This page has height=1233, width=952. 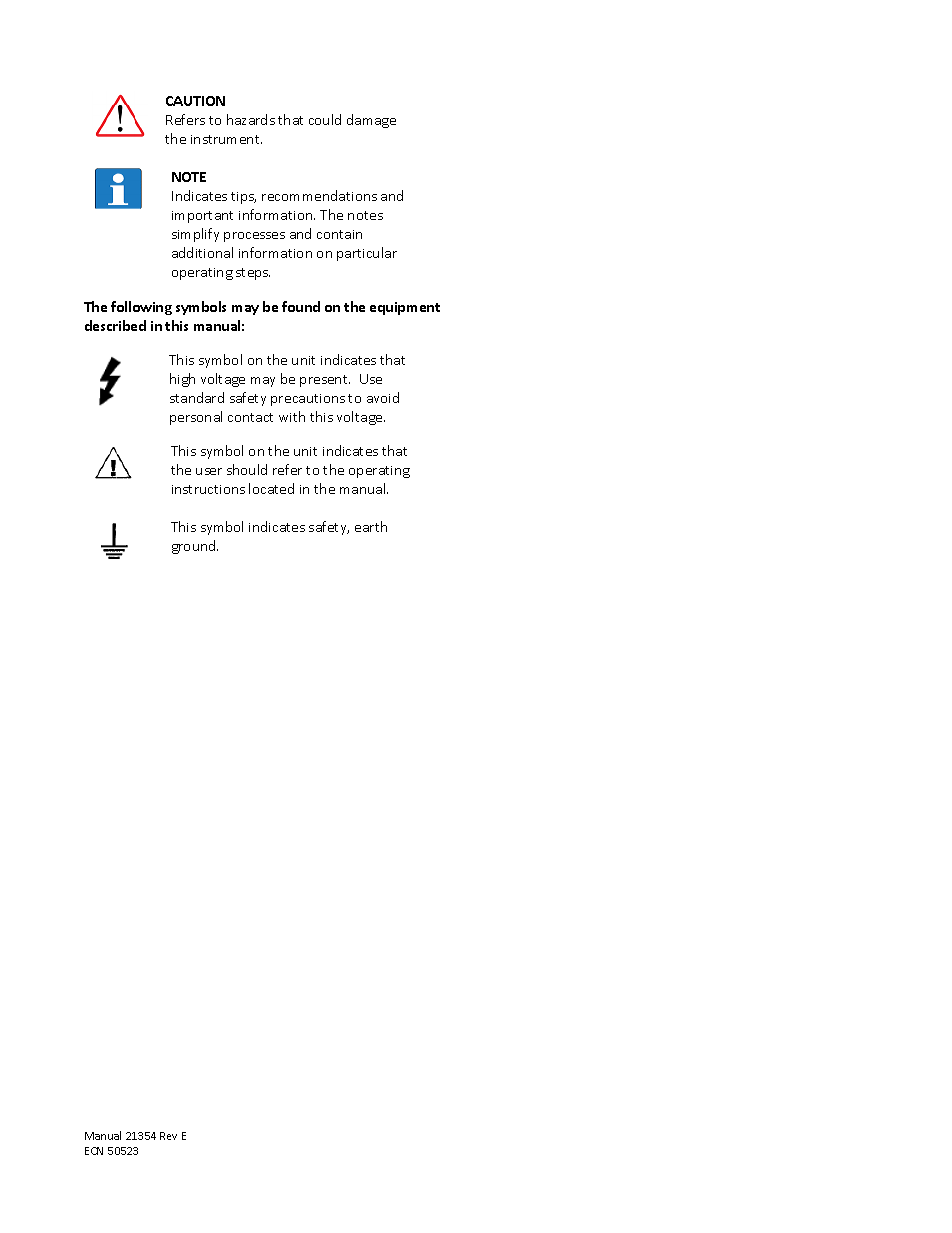 I want to click on user, so click(x=209, y=471).
